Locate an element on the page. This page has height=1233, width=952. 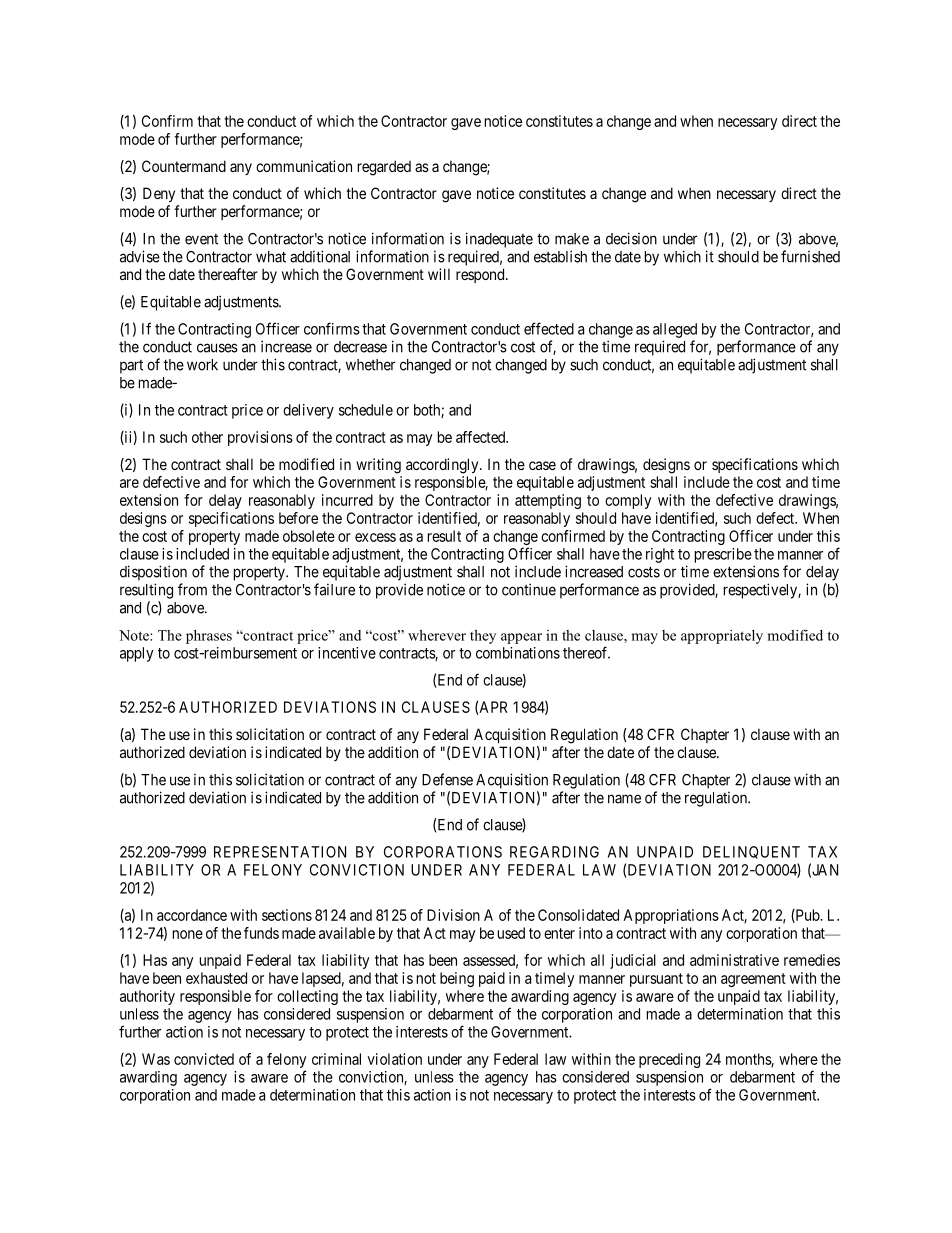
name is located at coordinates (624, 799).
